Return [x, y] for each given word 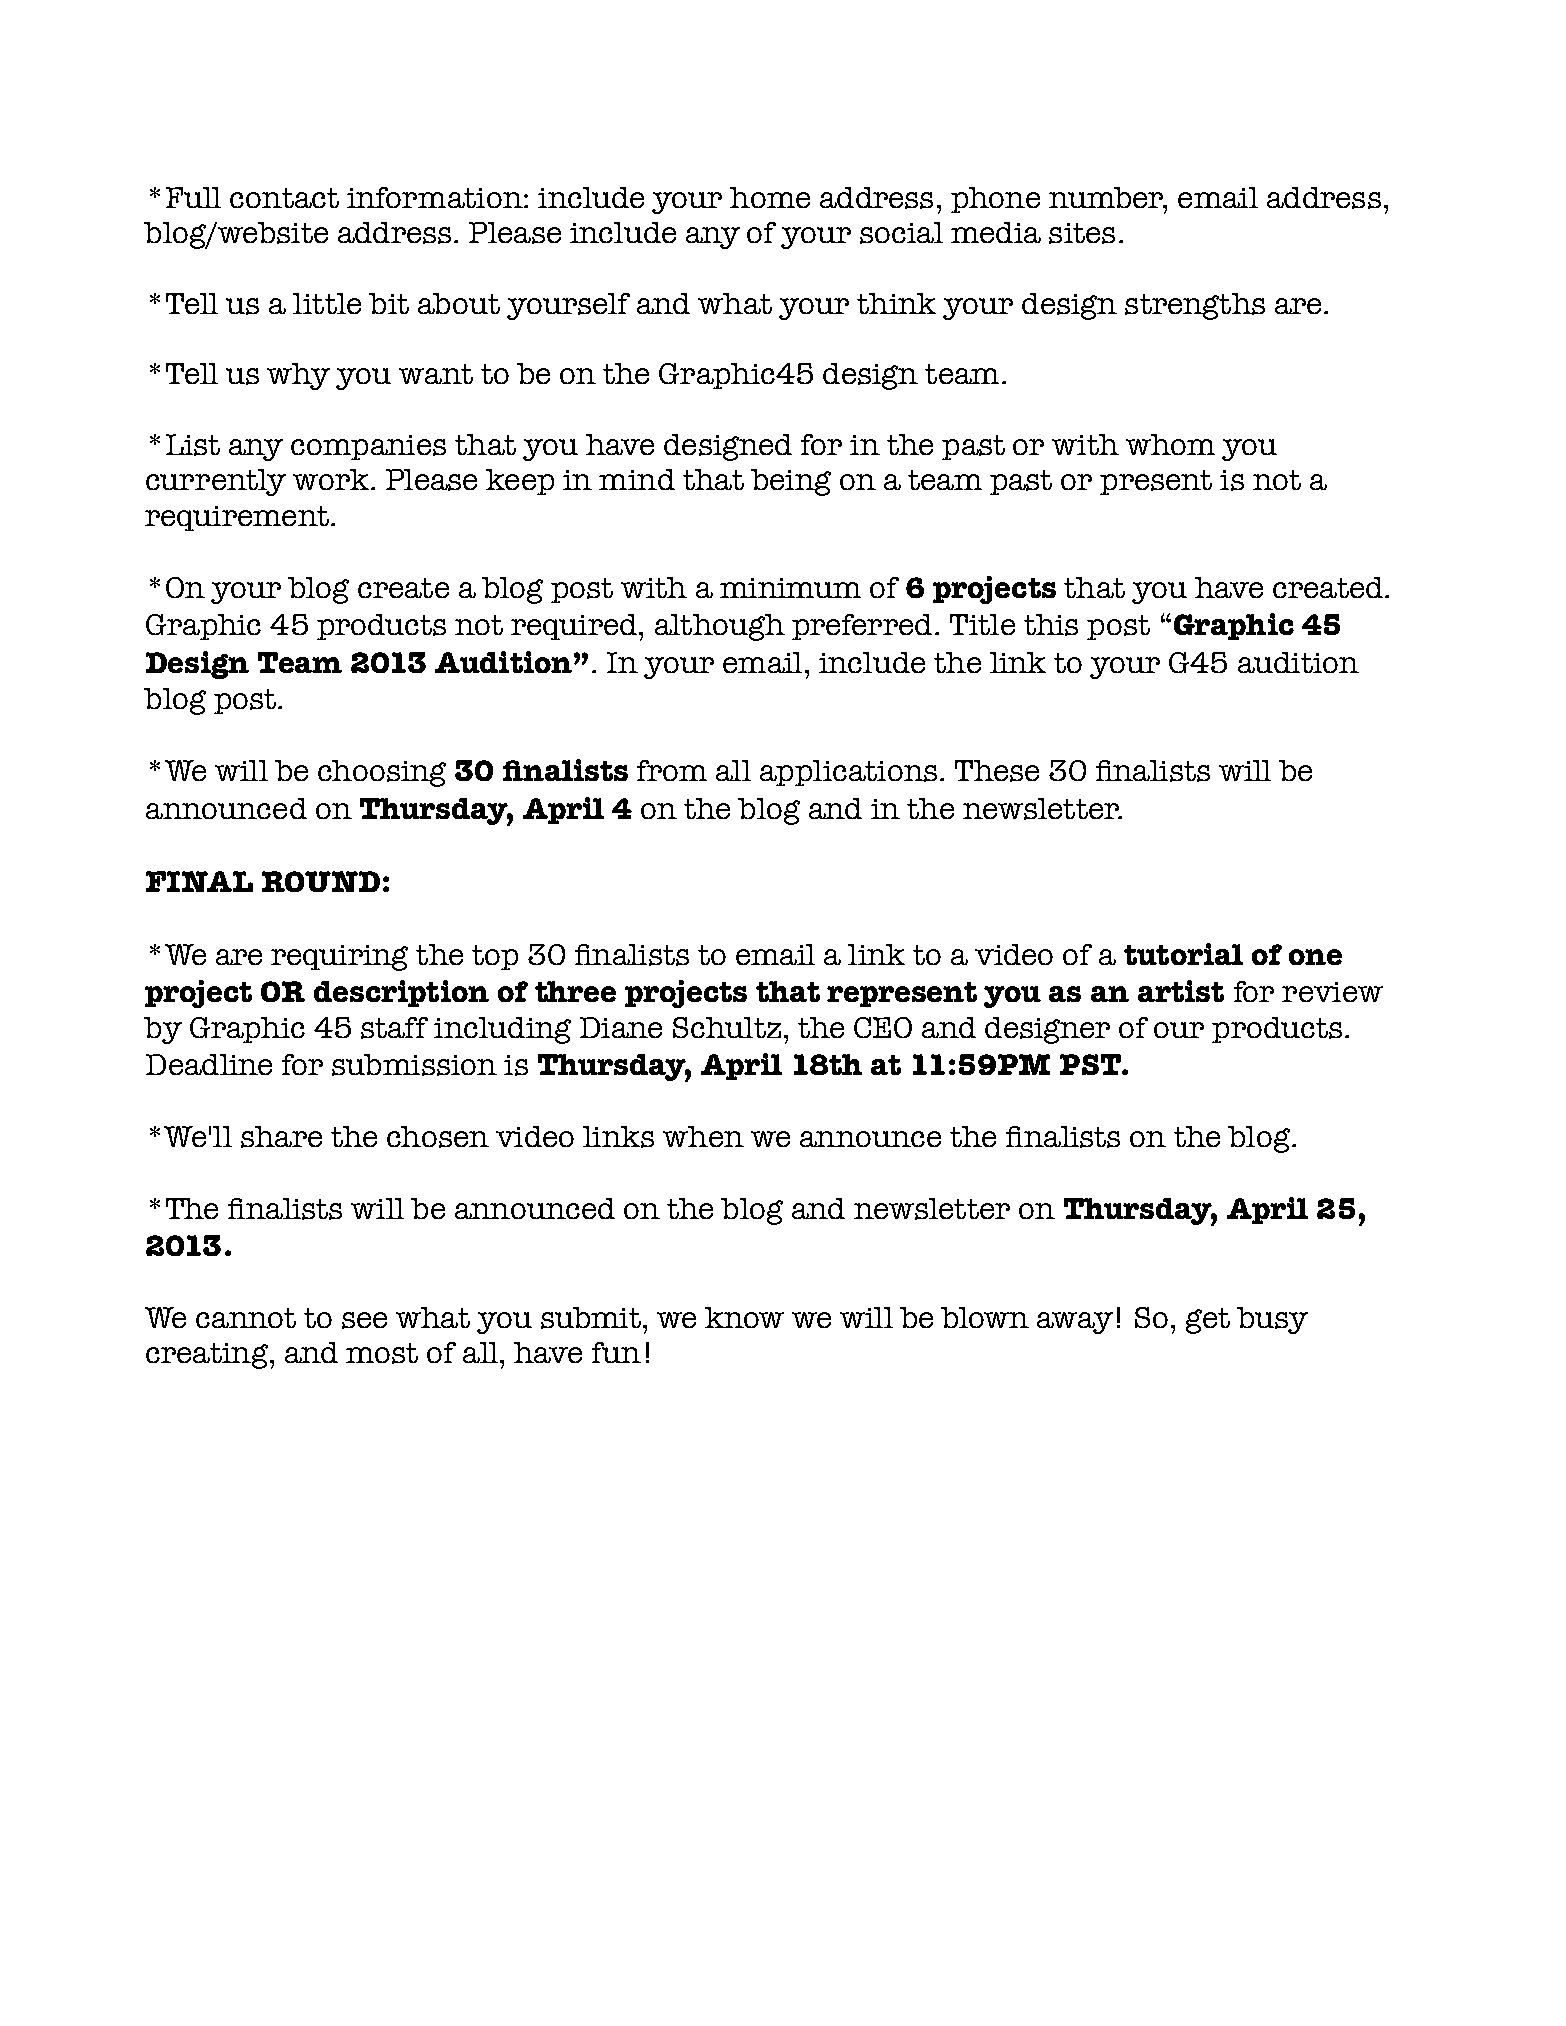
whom [1170, 444]
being [791, 482]
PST [1091, 1064]
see [364, 1320]
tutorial [1183, 954]
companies [368, 447]
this [1051, 625]
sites [1082, 233]
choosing [382, 773]
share [281, 1137]
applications [848, 773]
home [770, 197]
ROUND [321, 881]
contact [284, 198]
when [703, 1136]
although [720, 627]
